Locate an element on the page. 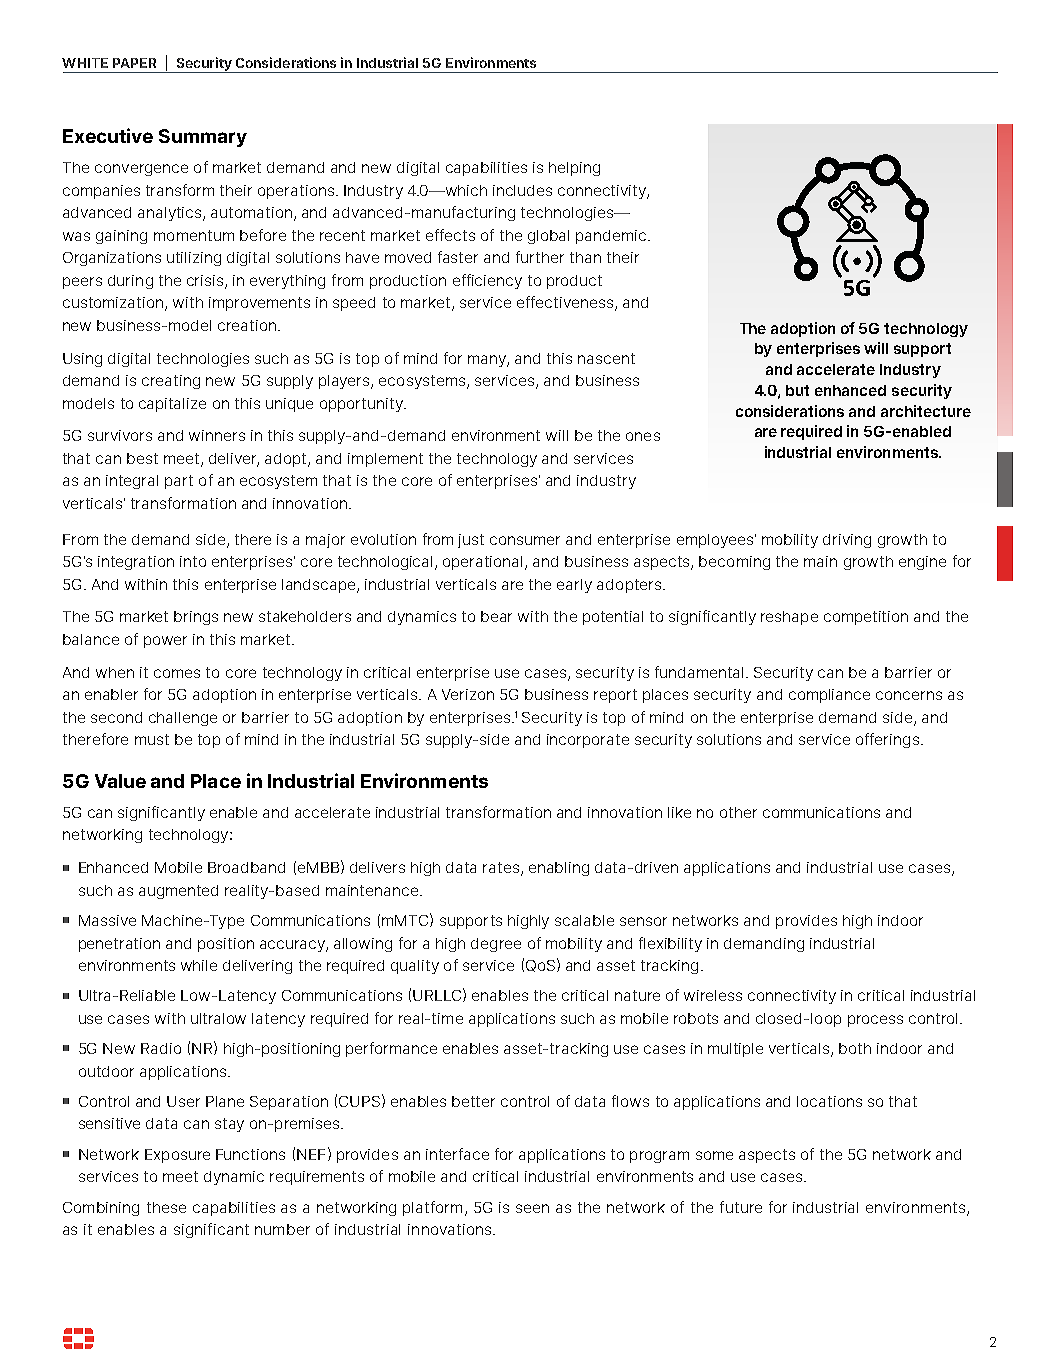 The width and height of the page is (1060, 1371). Summary is located at coordinates (203, 138).
